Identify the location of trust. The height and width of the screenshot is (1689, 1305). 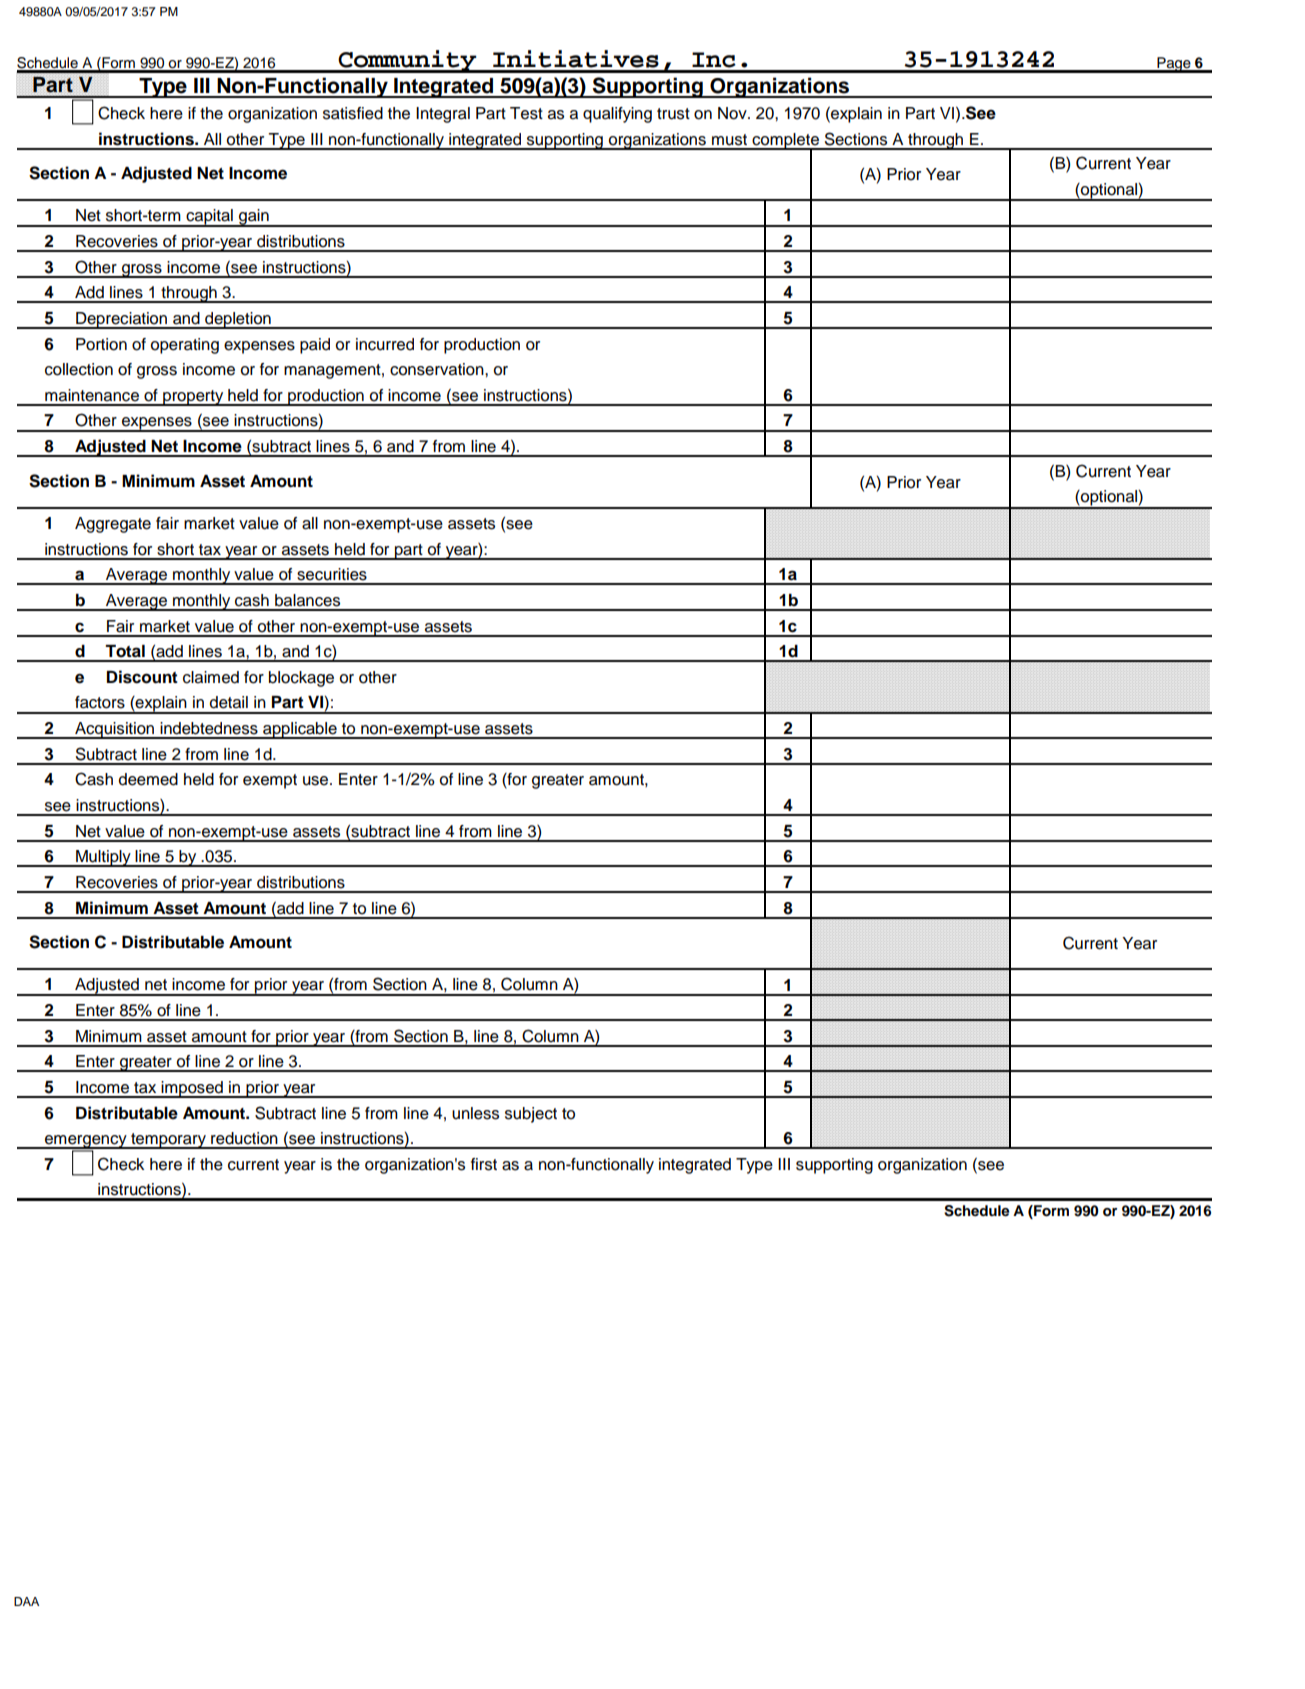
(673, 114).
